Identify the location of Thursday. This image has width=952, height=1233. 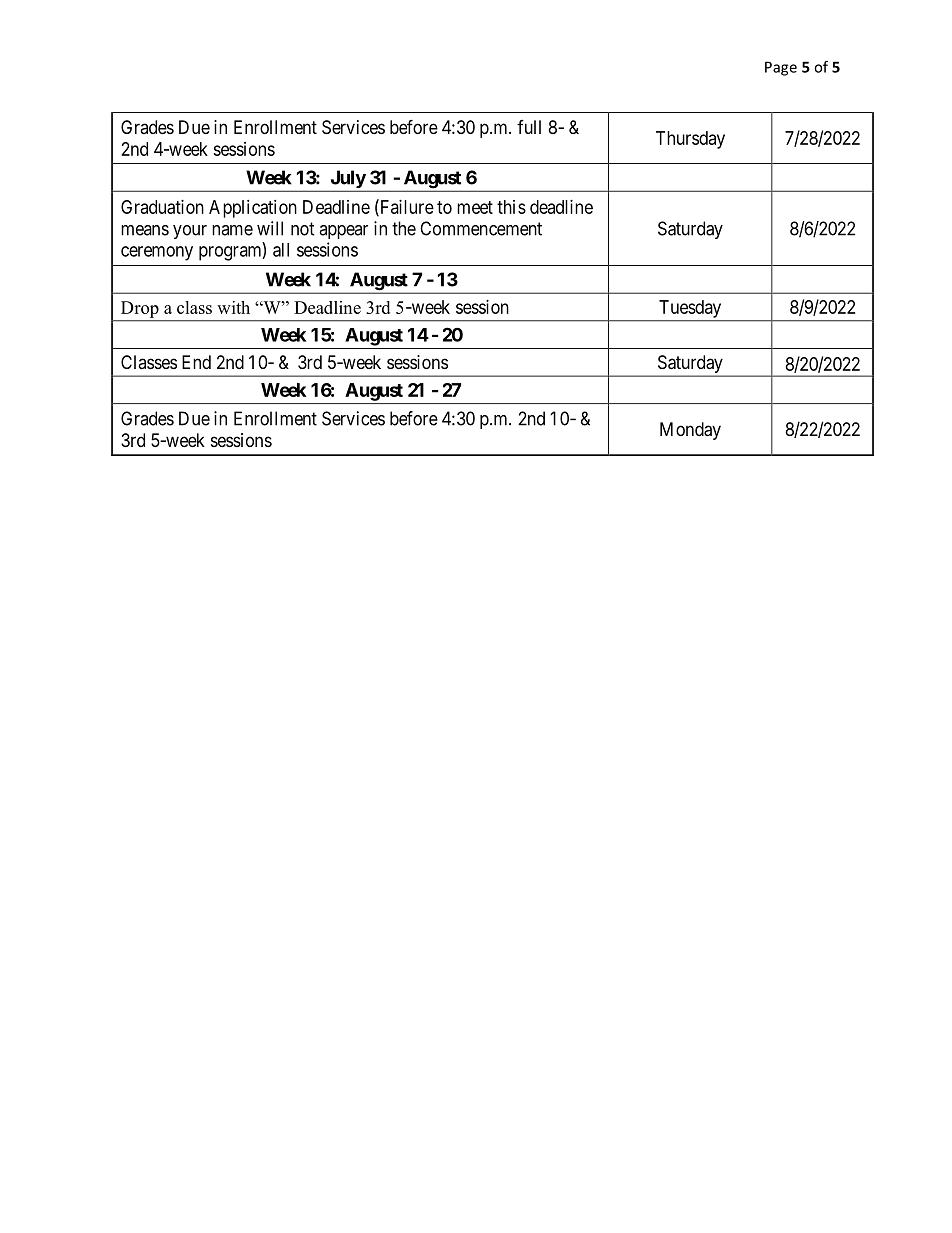
(690, 140).
